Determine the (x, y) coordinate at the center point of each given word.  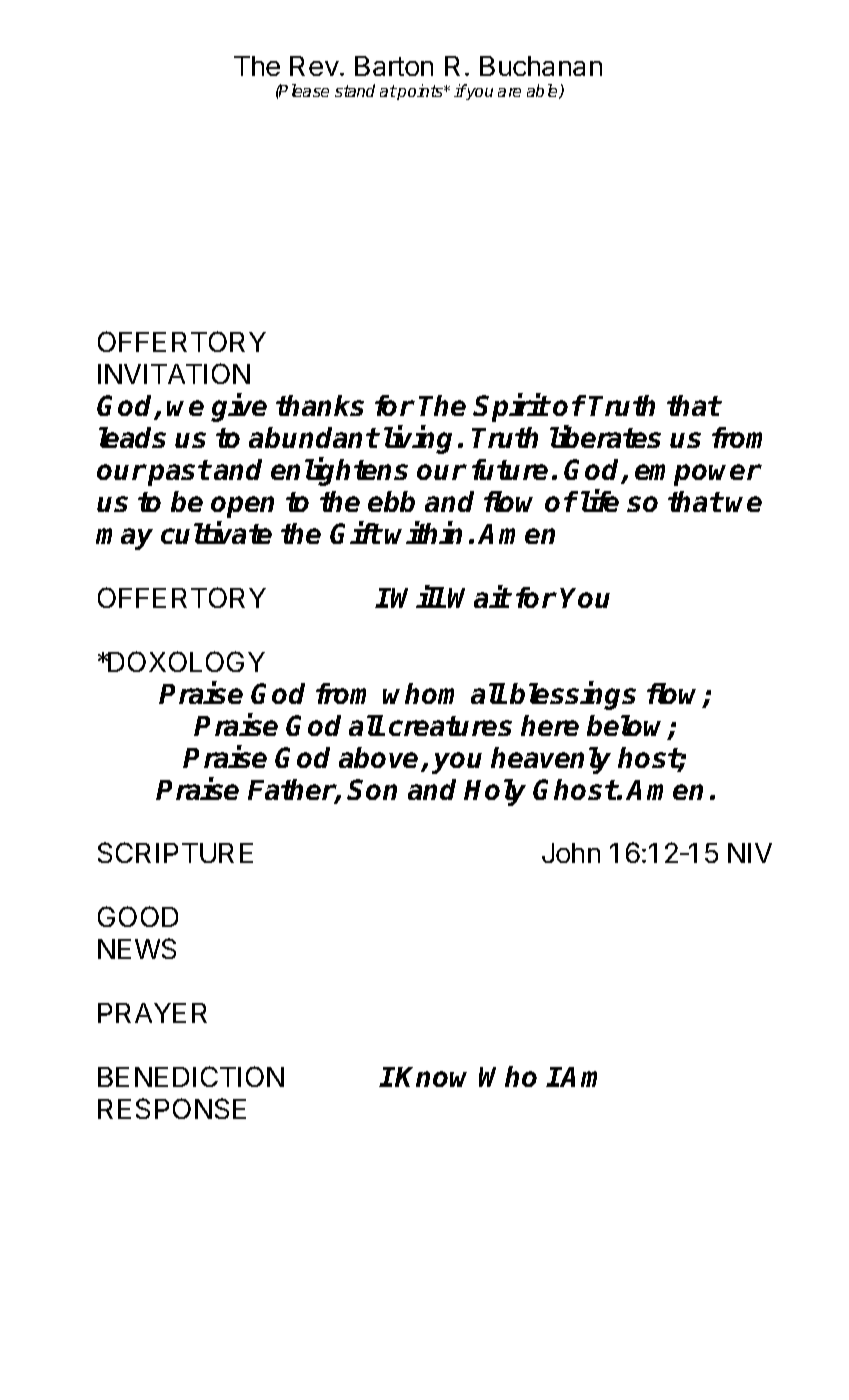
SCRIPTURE (175, 852)
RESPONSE (172, 1108)
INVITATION (174, 373)
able (544, 91)
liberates (605, 437)
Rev (314, 66)
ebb (391, 501)
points (420, 92)
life (600, 501)
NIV (750, 853)
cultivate (216, 533)
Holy (495, 792)
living (418, 440)
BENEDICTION (191, 1076)
